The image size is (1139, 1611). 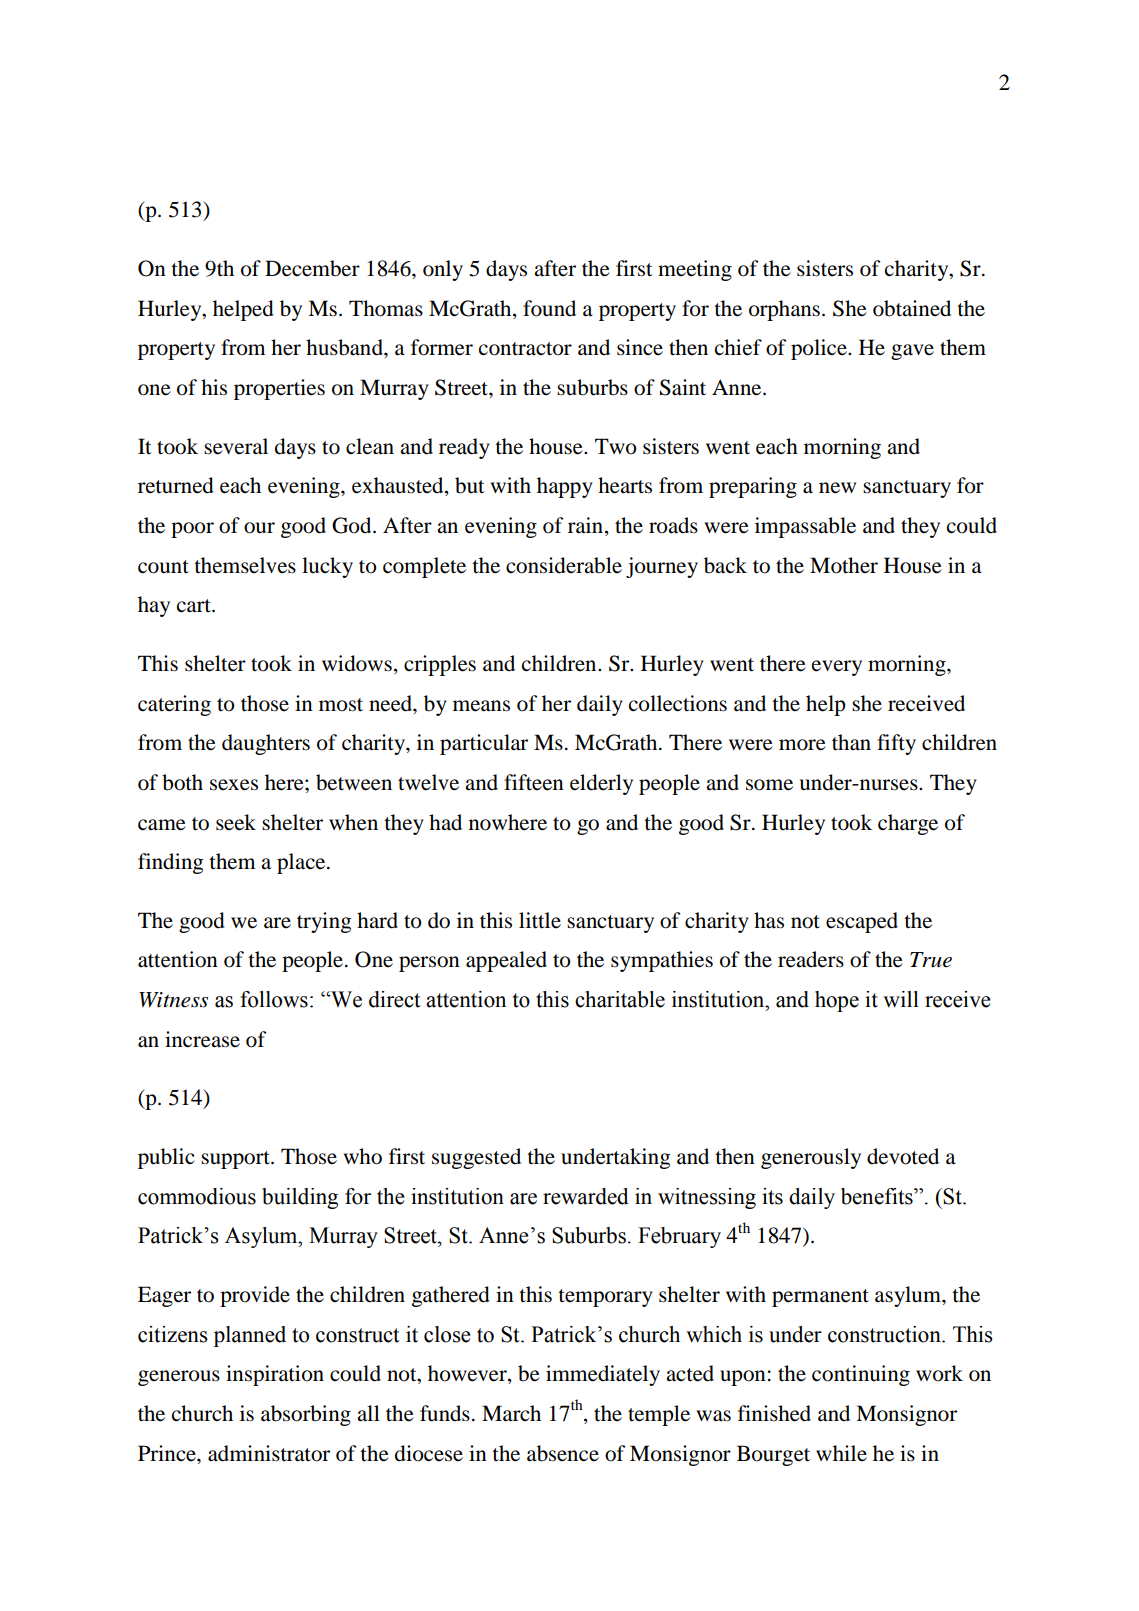 What do you see at coordinates (312, 268) in the page?
I see `December` at bounding box center [312, 268].
